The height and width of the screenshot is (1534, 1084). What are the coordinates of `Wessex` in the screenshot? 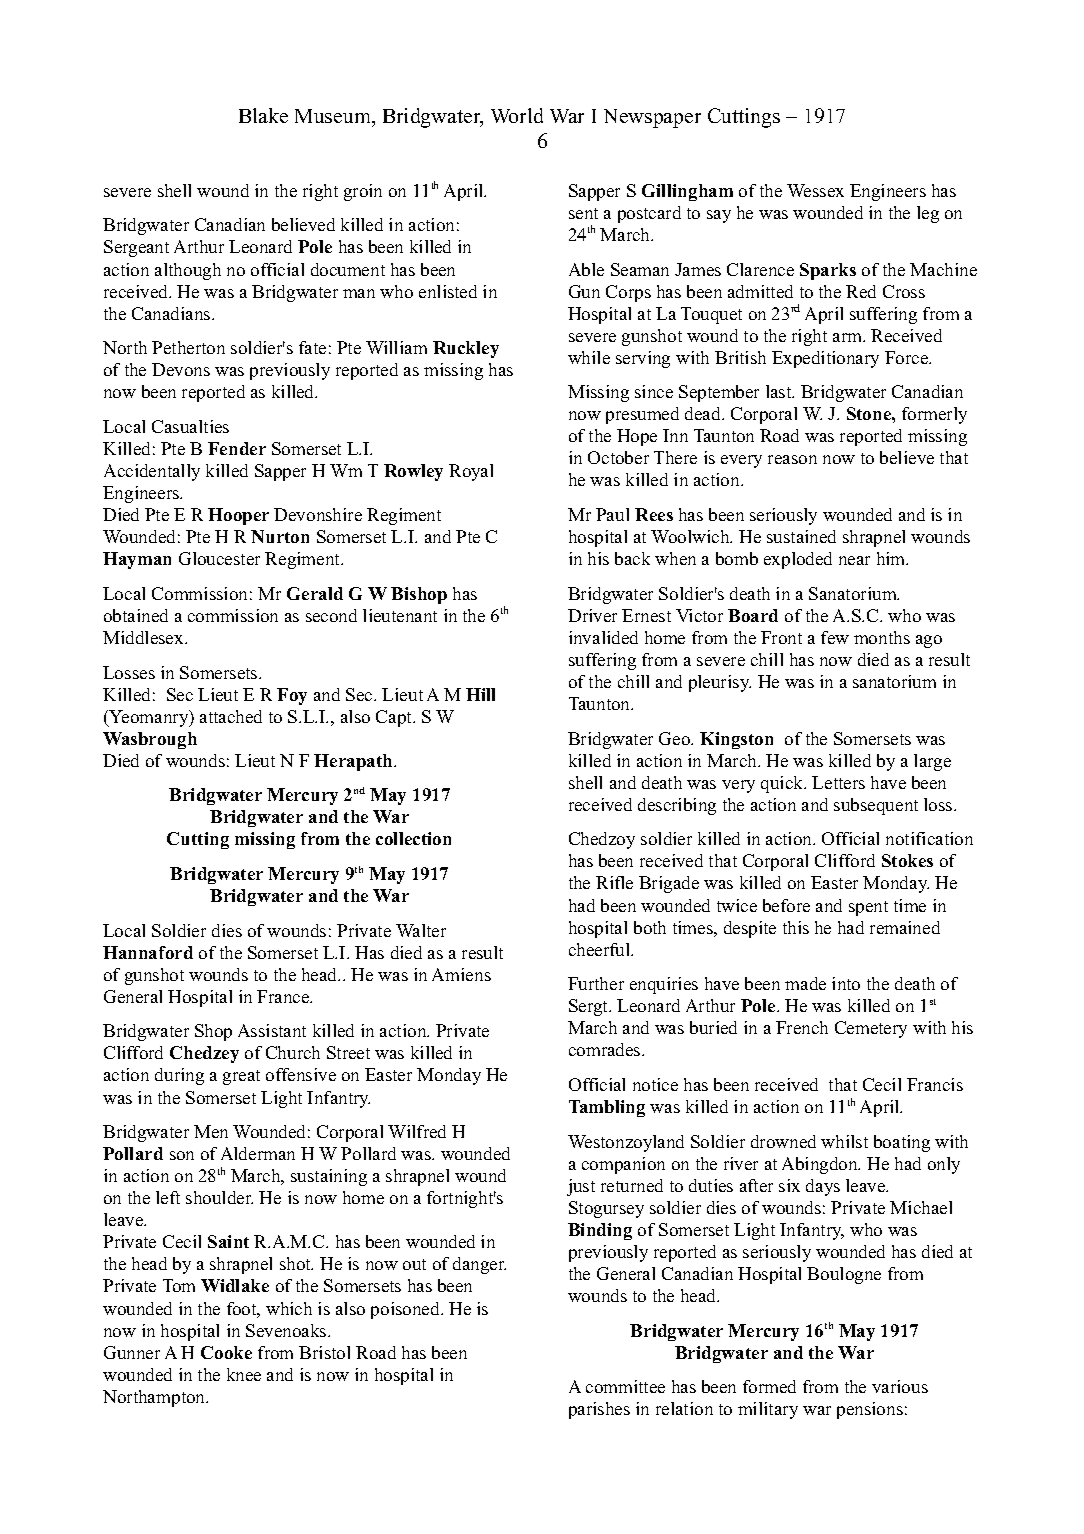 It's located at (815, 190).
